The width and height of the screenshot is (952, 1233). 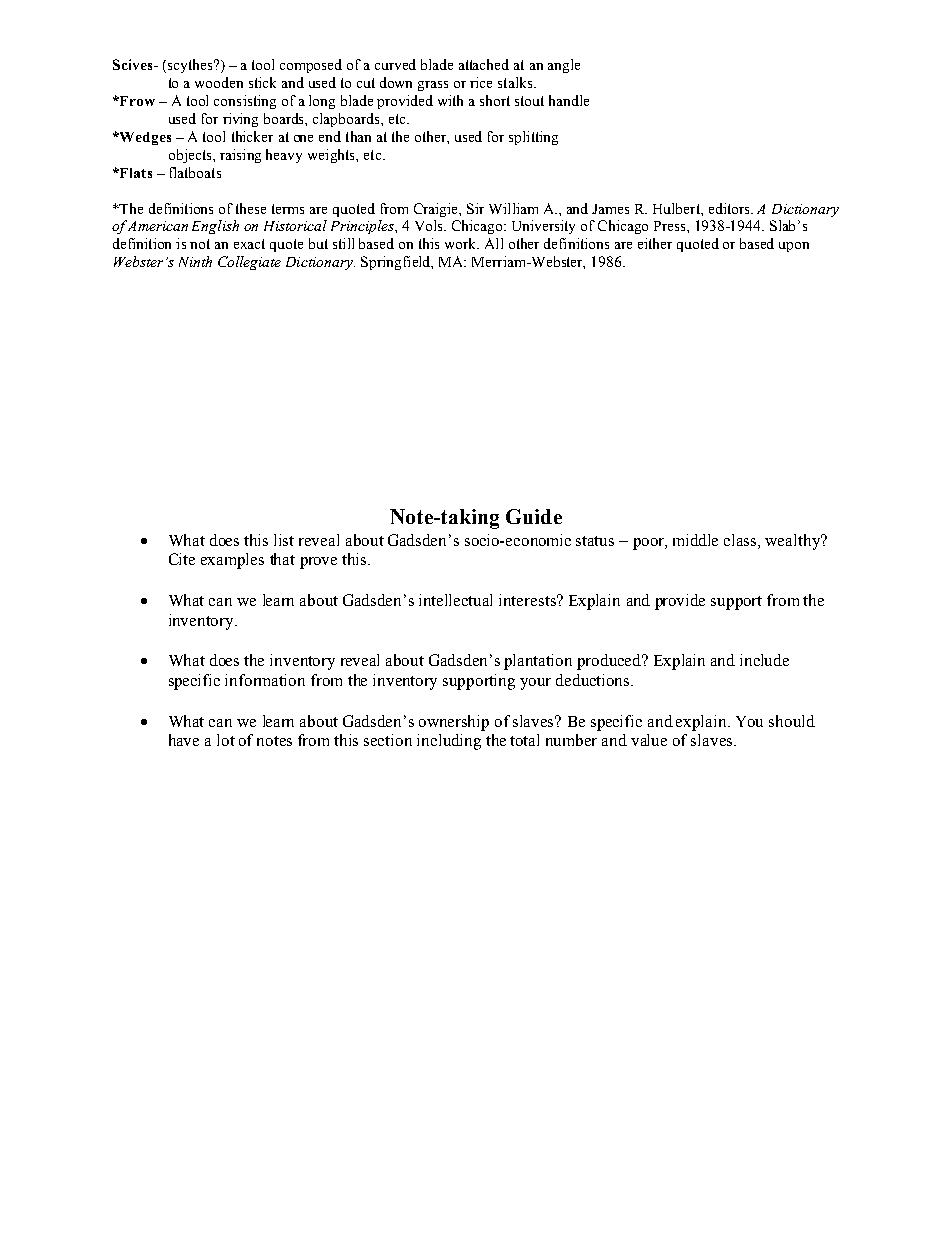 What do you see at coordinates (569, 100) in the screenshot?
I see `handle` at bounding box center [569, 100].
